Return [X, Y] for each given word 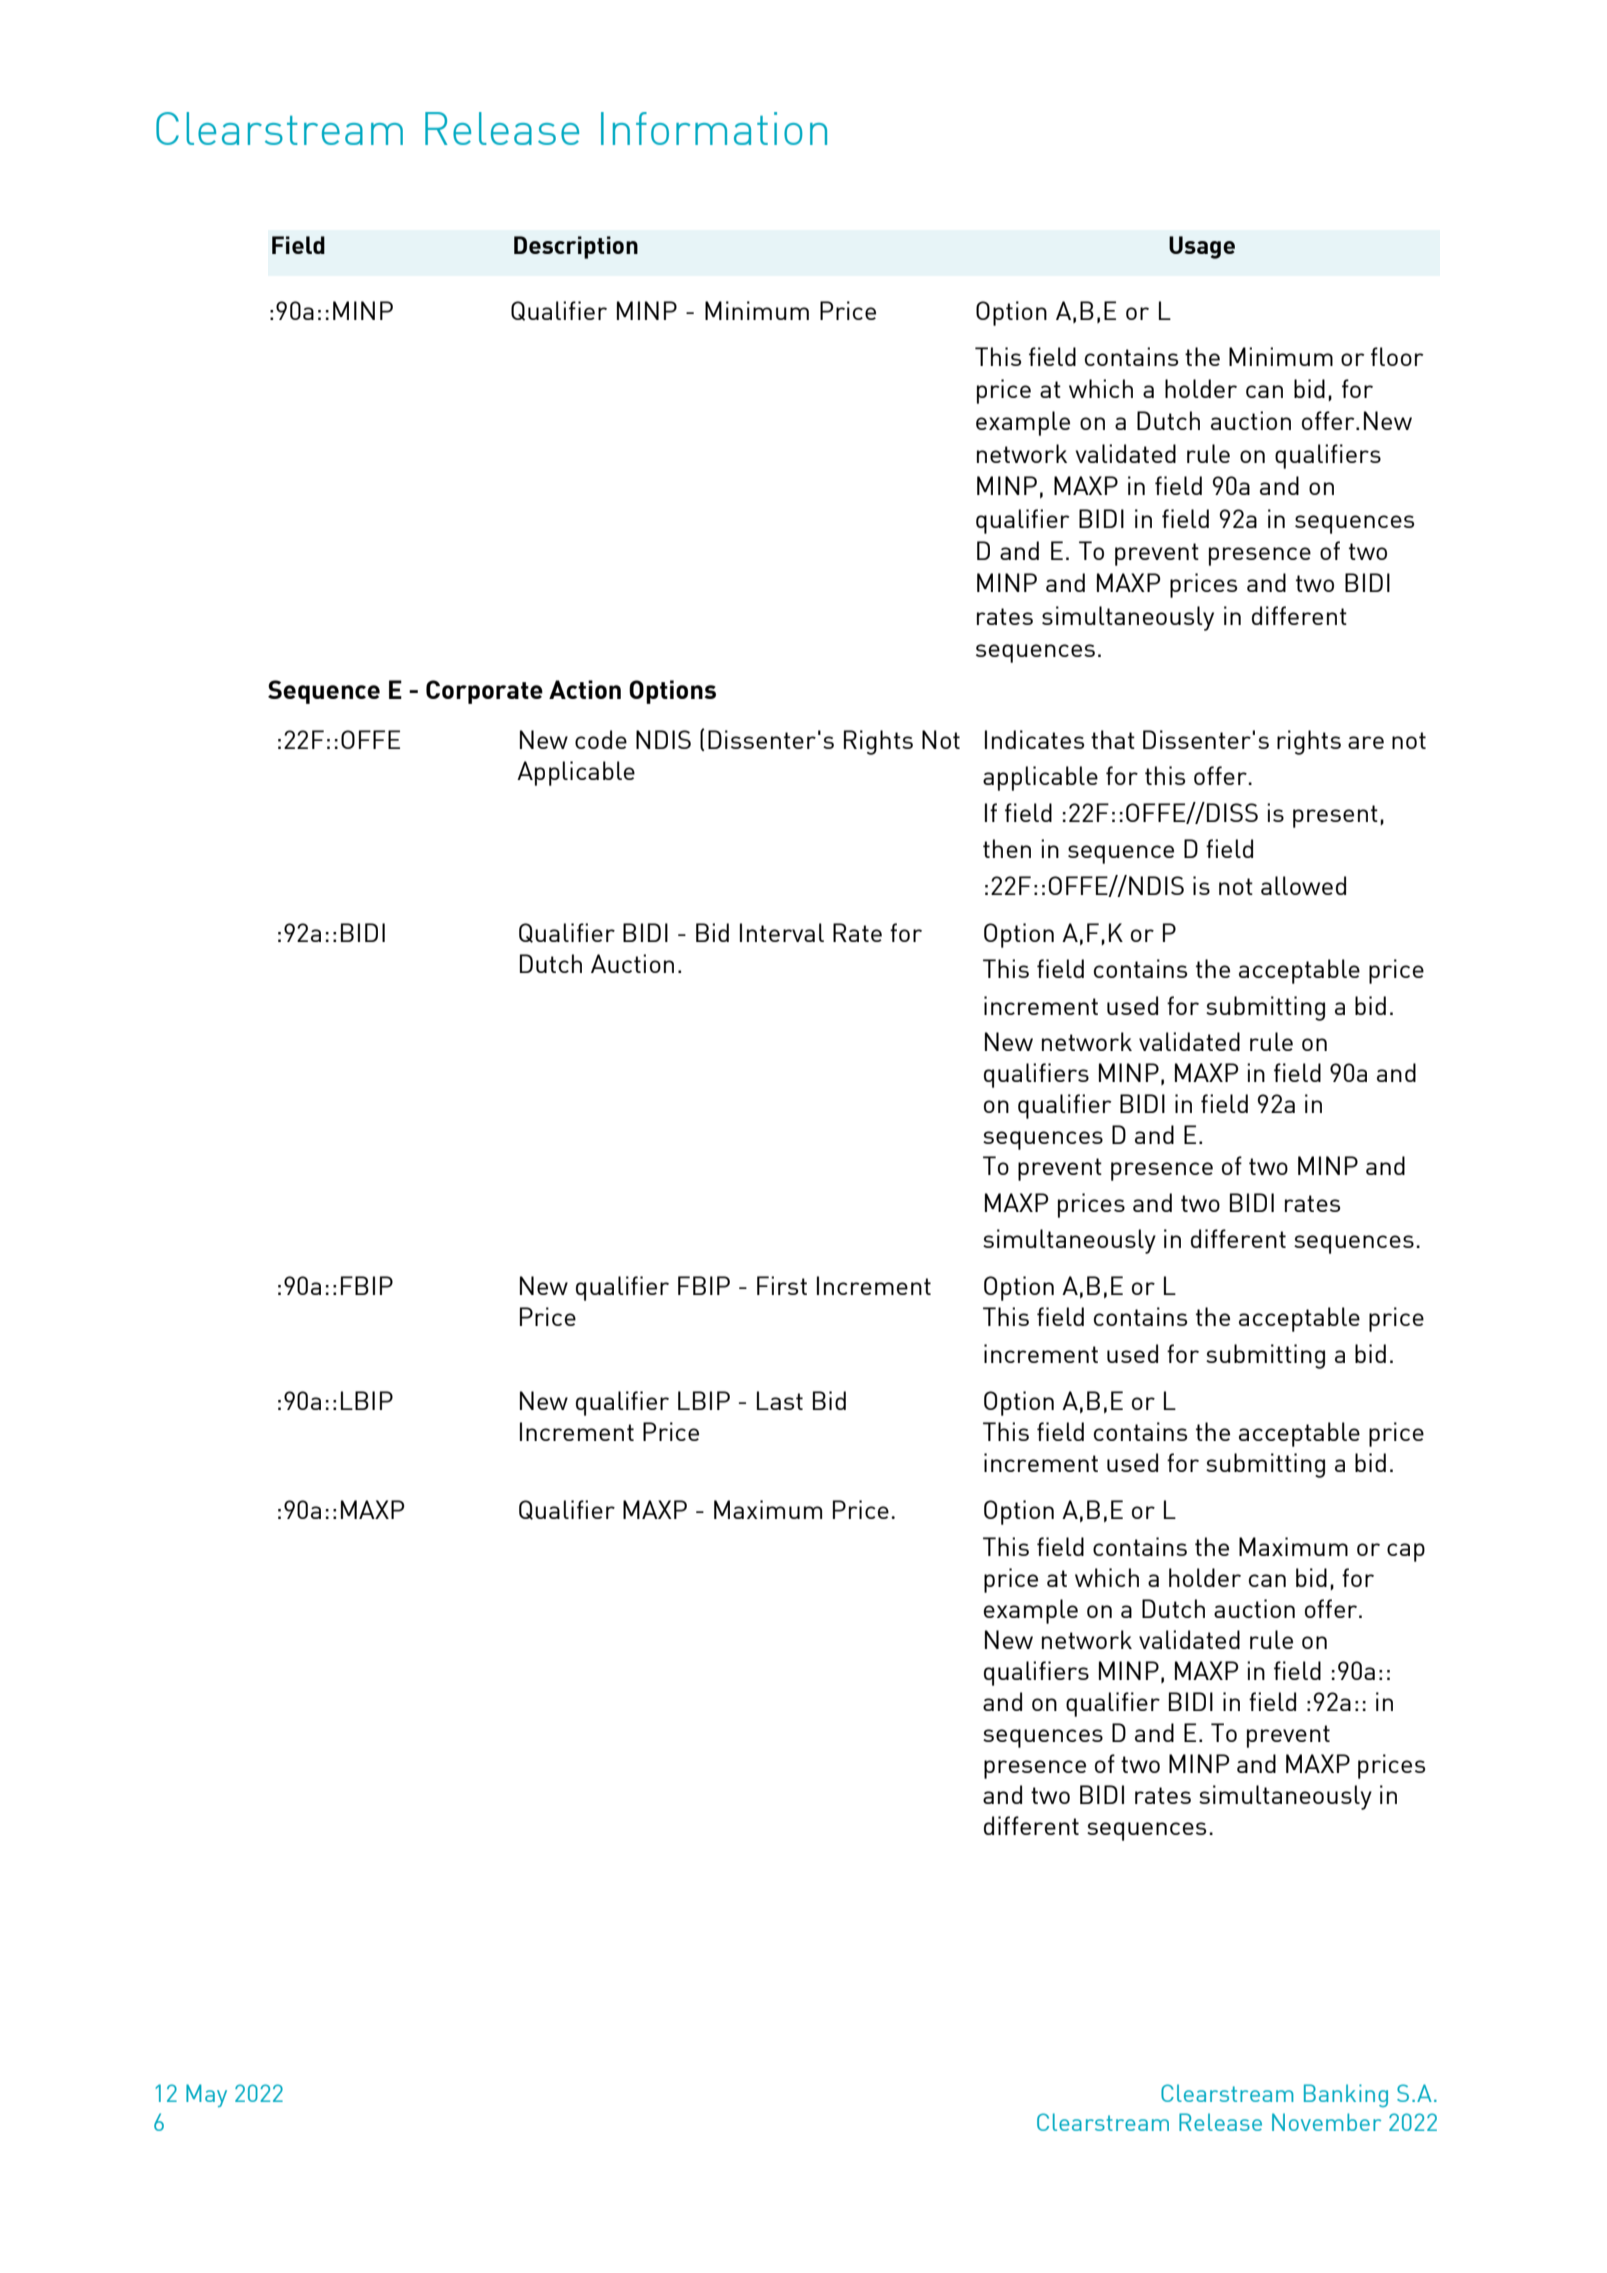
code [601, 739]
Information [714, 128]
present [1335, 816]
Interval [782, 932]
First [782, 1285]
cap [1406, 1552]
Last [780, 1400]
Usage [1202, 247]
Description [576, 247]
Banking [1346, 2095]
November [1326, 2122]
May [206, 2095]
